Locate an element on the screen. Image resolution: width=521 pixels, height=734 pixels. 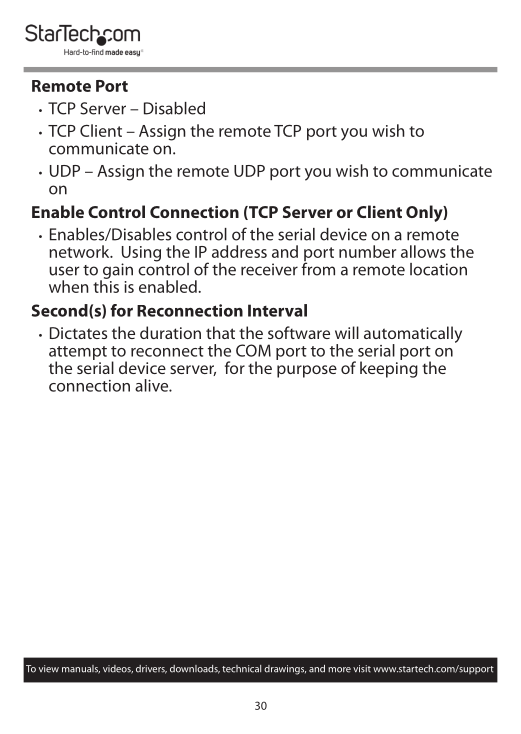
purpose is located at coordinates (307, 371).
